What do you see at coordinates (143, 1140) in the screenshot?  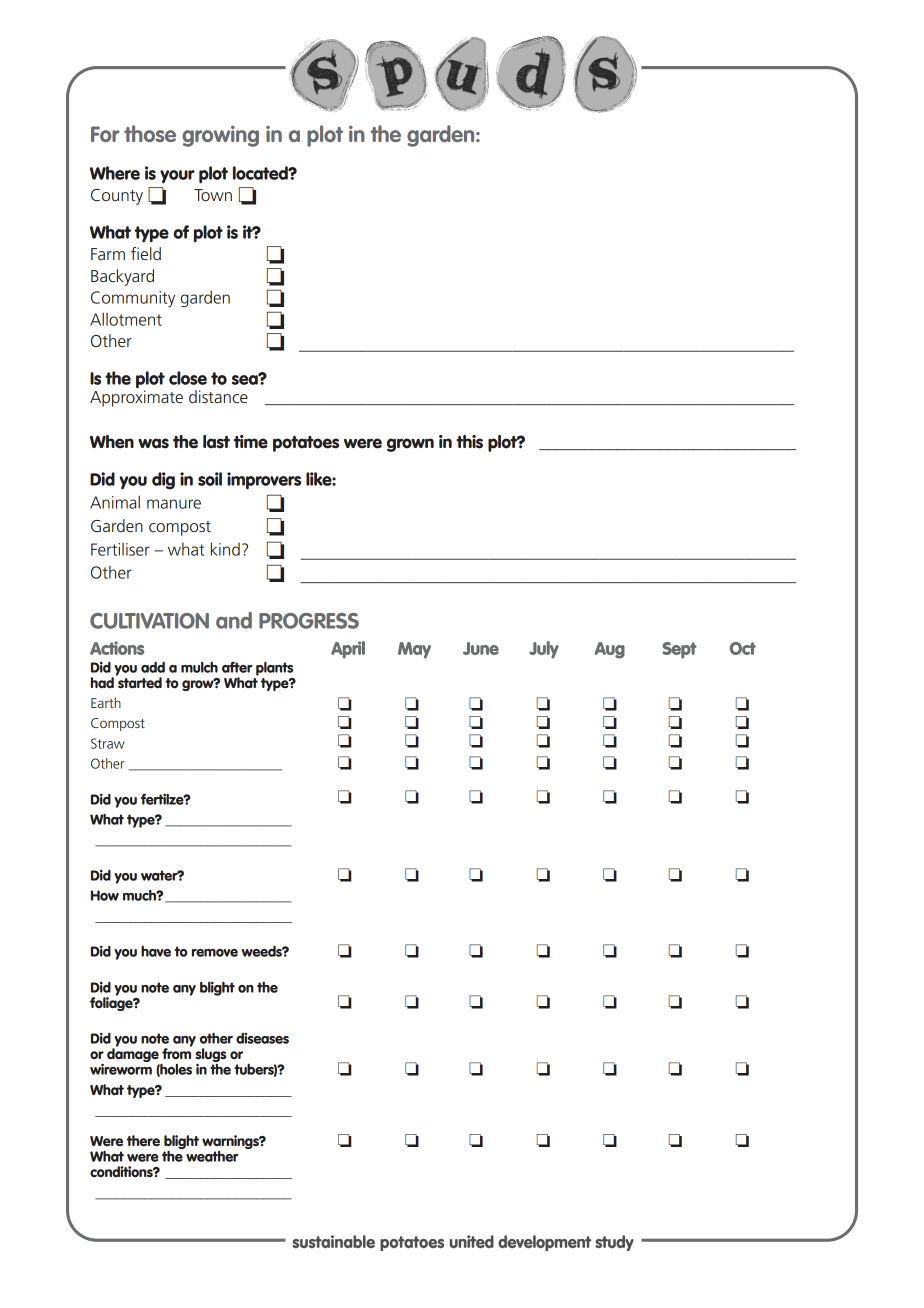 I see `there` at bounding box center [143, 1140].
